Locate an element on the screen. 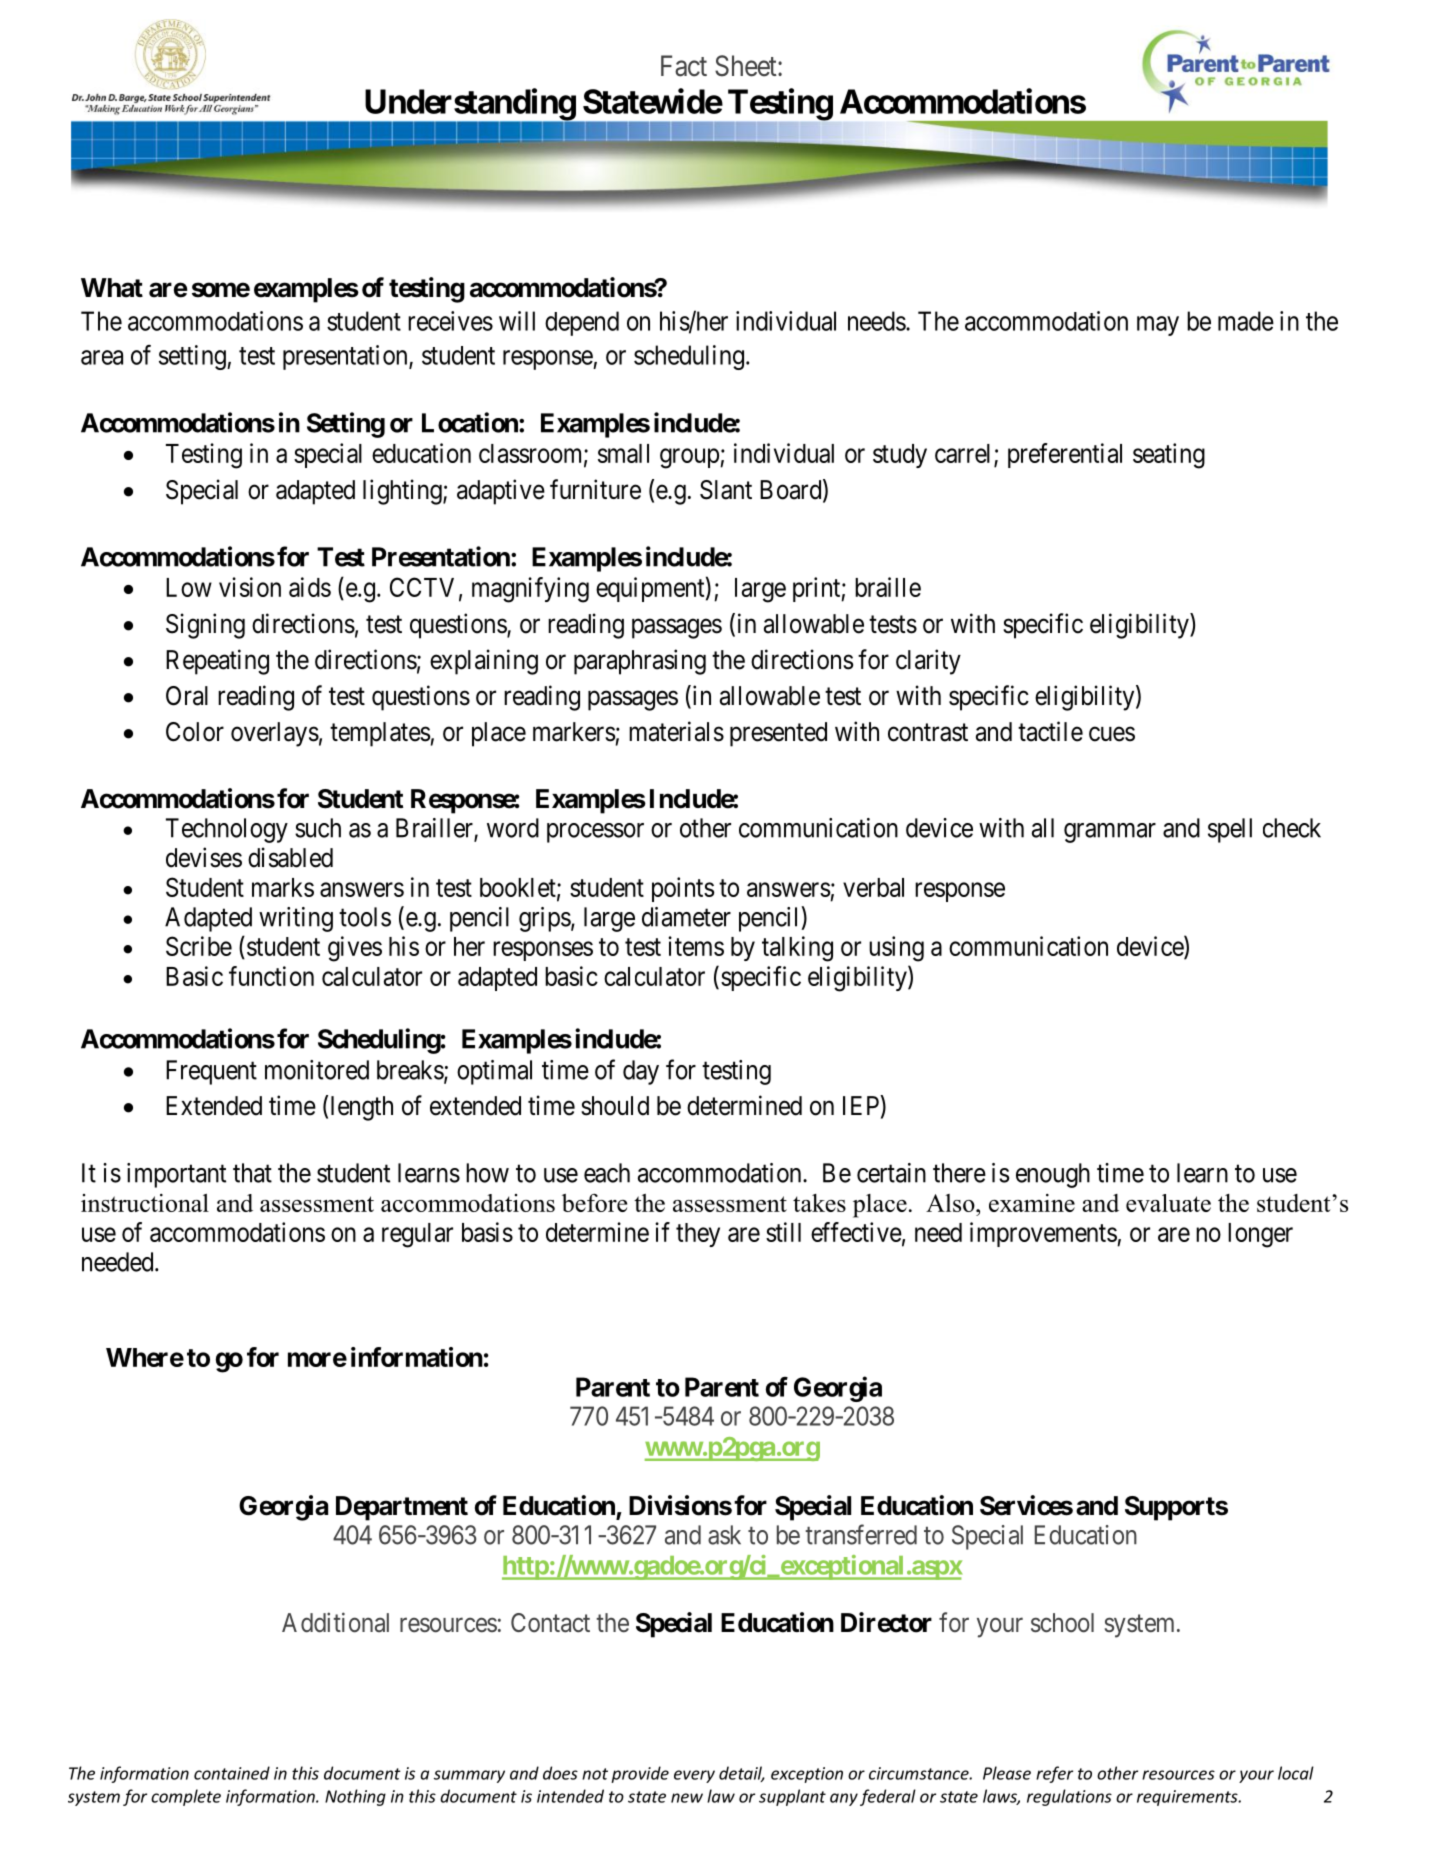 The height and width of the screenshot is (1858, 1436). What is located at coordinates (112, 288).
